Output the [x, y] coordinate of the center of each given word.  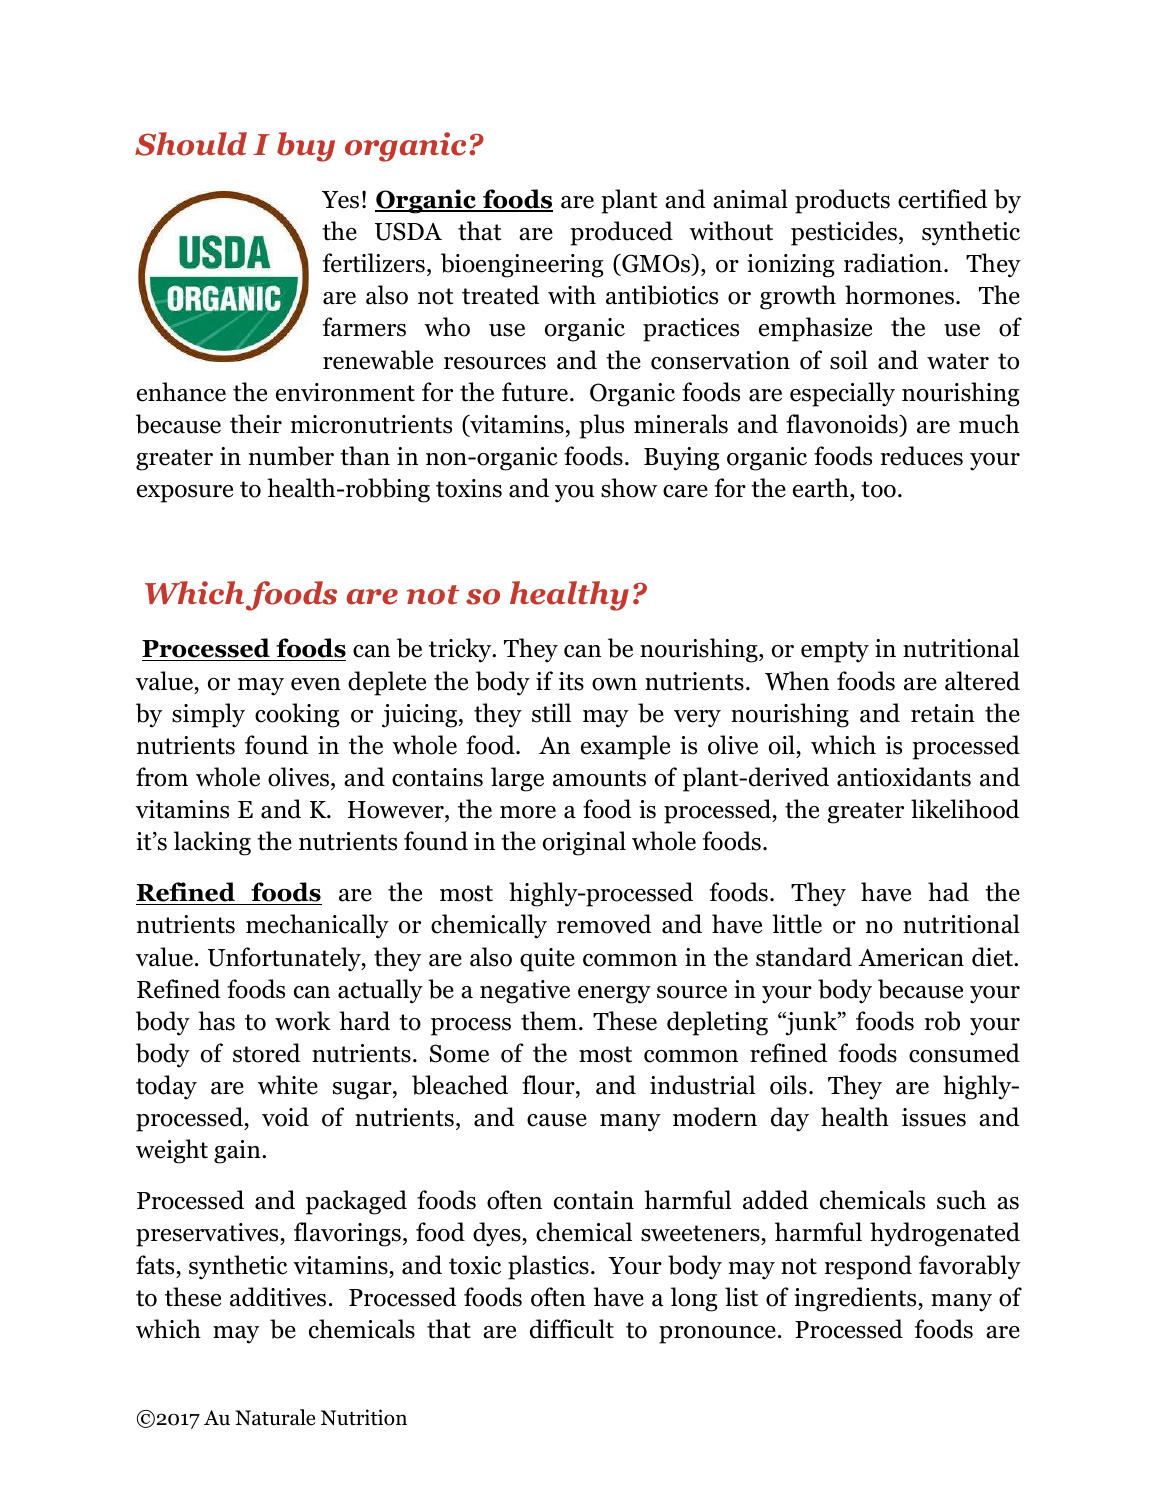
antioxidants [904, 777]
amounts [599, 778]
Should [191, 144]
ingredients [856, 1299]
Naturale [275, 1417]
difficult [572, 1329]
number [291, 456]
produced [621, 233]
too [878, 489]
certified [943, 199]
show [629, 488]
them [549, 1021]
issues [934, 1117]
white [288, 1085]
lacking [212, 843]
